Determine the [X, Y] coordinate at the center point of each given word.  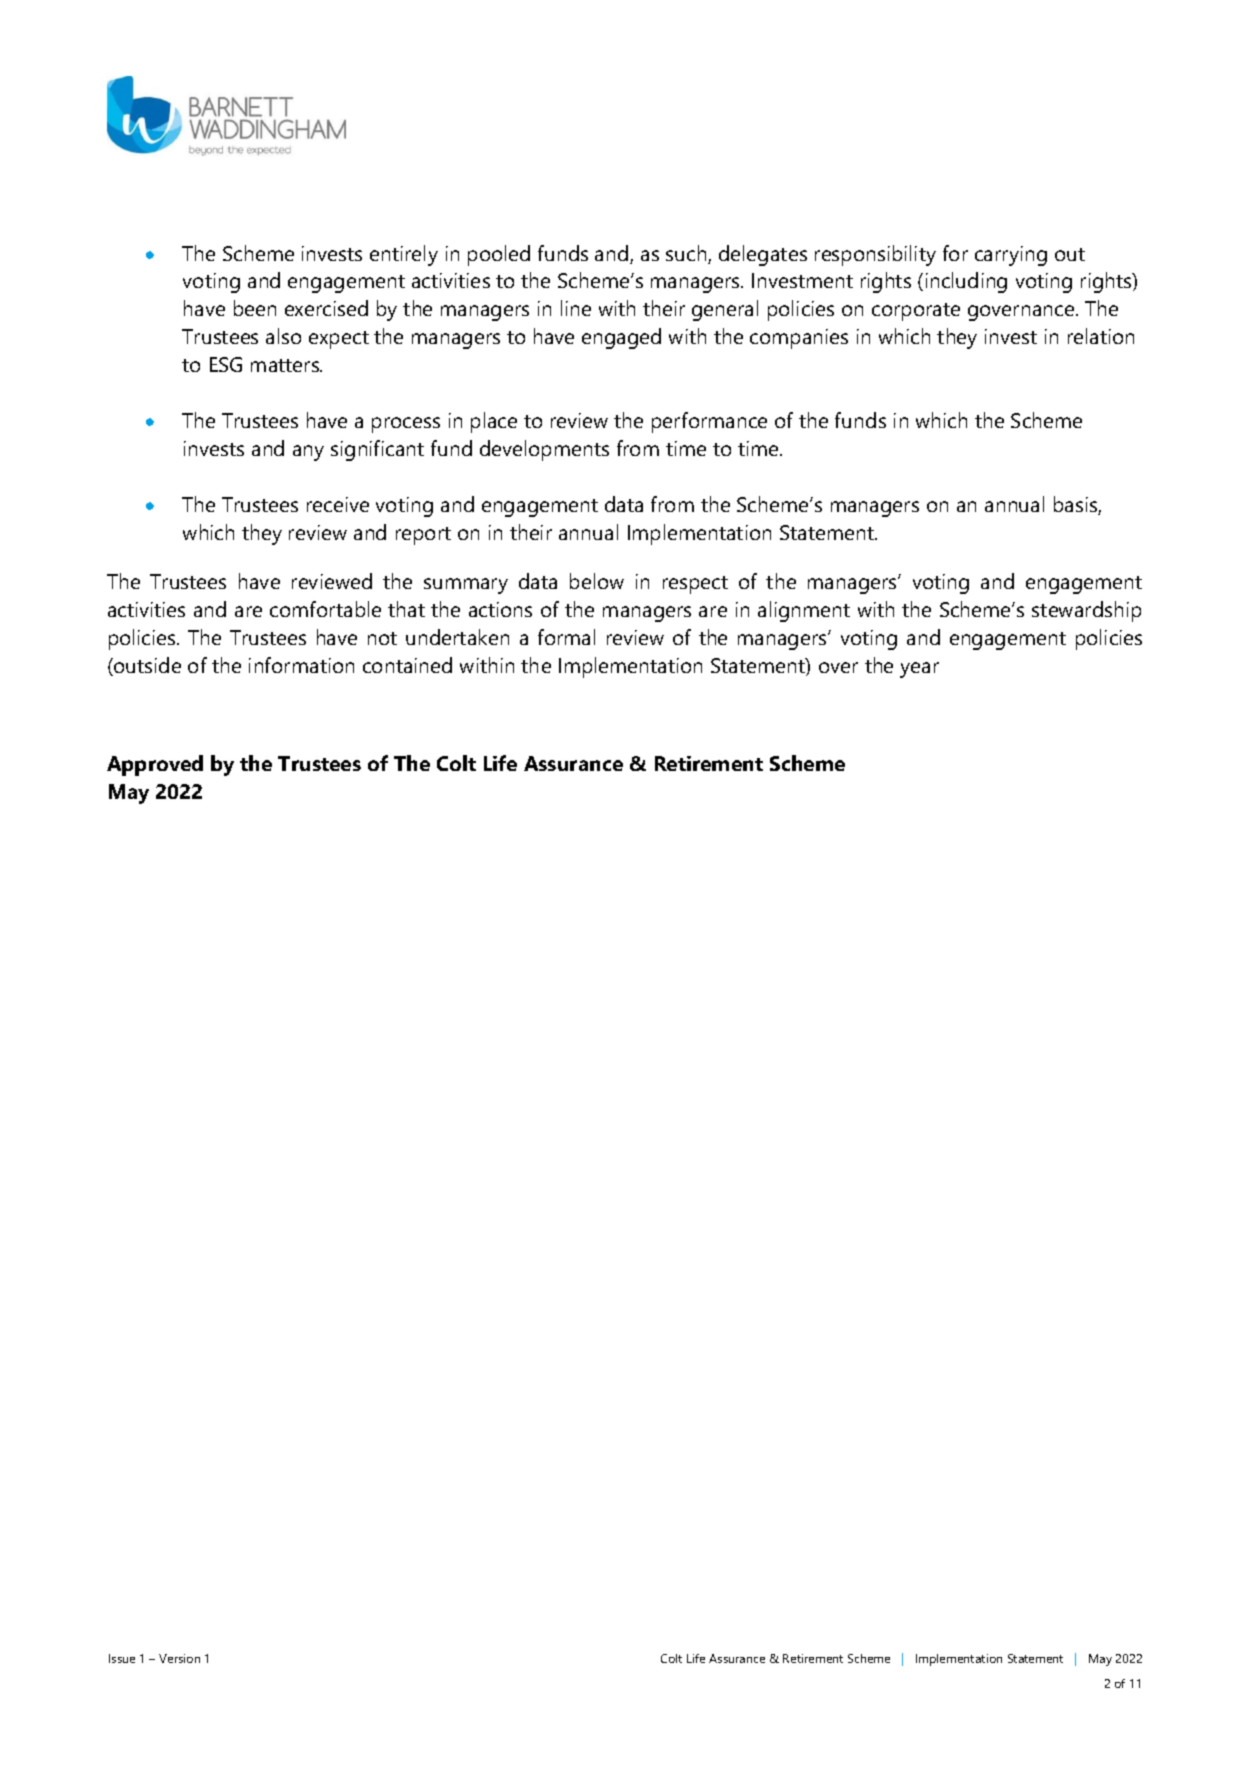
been [255, 308]
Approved [155, 765]
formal [566, 637]
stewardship [1086, 611]
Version [179, 1658]
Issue [122, 1658]
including [966, 282]
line [576, 308]
